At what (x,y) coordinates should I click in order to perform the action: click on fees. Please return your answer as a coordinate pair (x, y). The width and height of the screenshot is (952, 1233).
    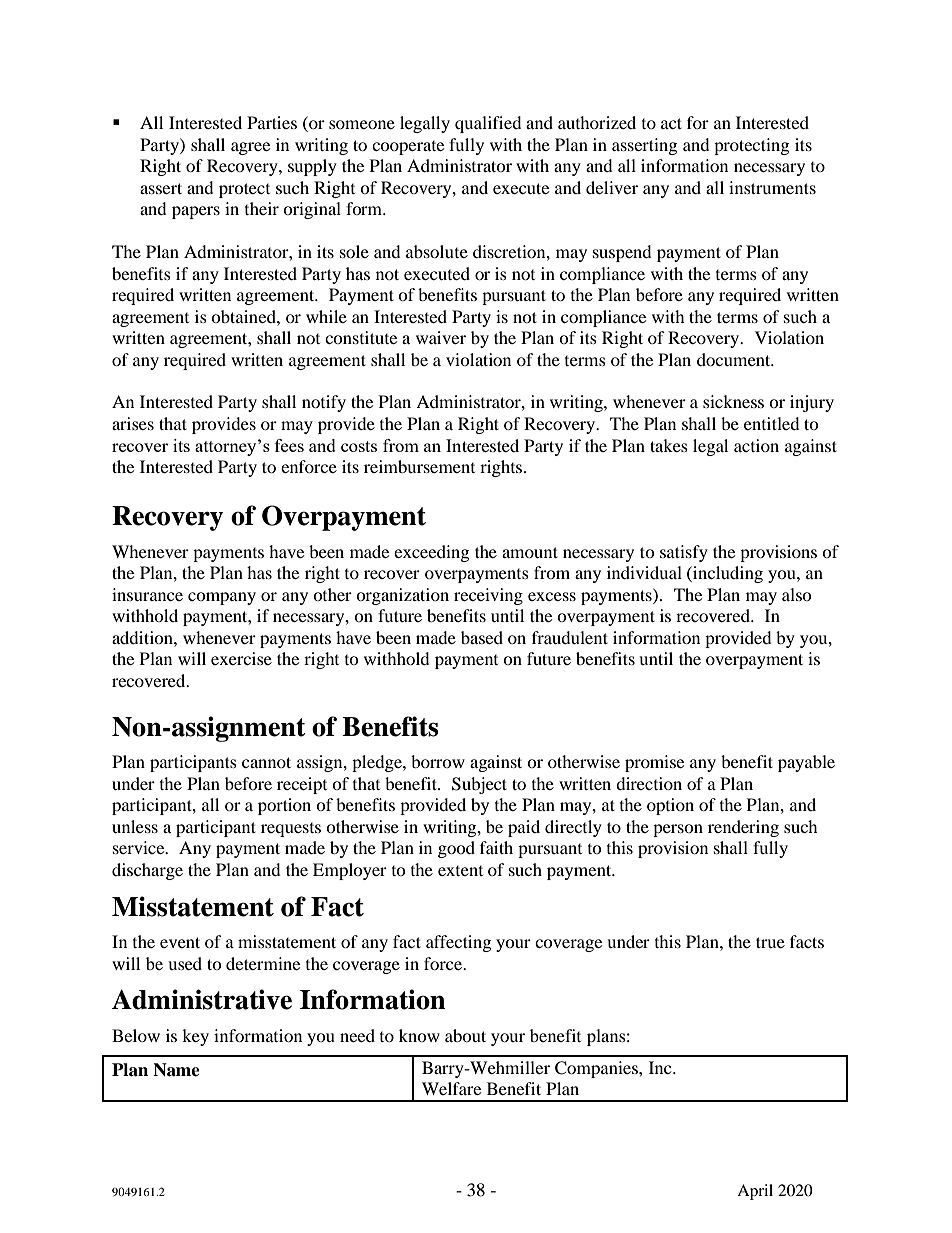
    Looking at the image, I should click on (289, 445).
